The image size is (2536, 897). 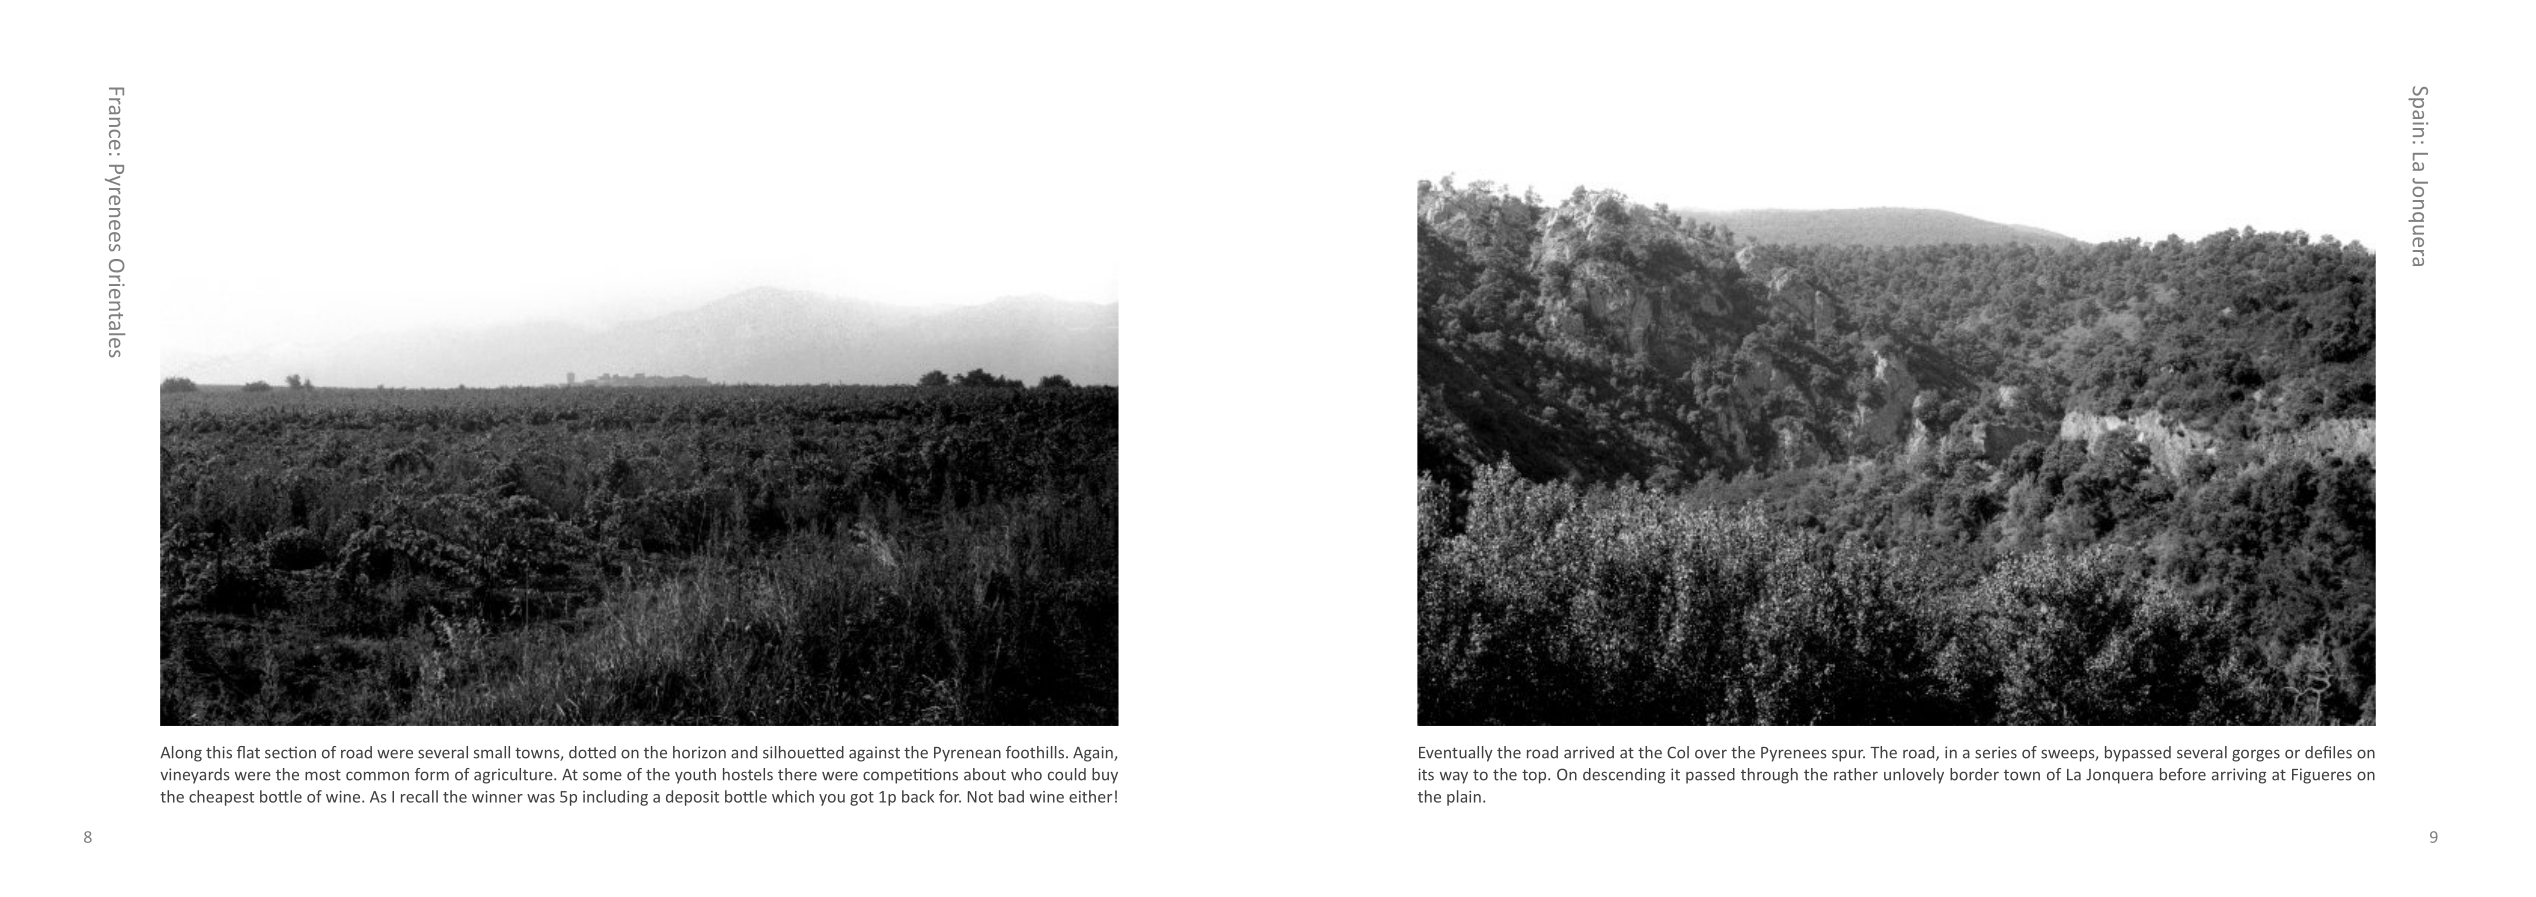 I want to click on buy, so click(x=1105, y=776).
